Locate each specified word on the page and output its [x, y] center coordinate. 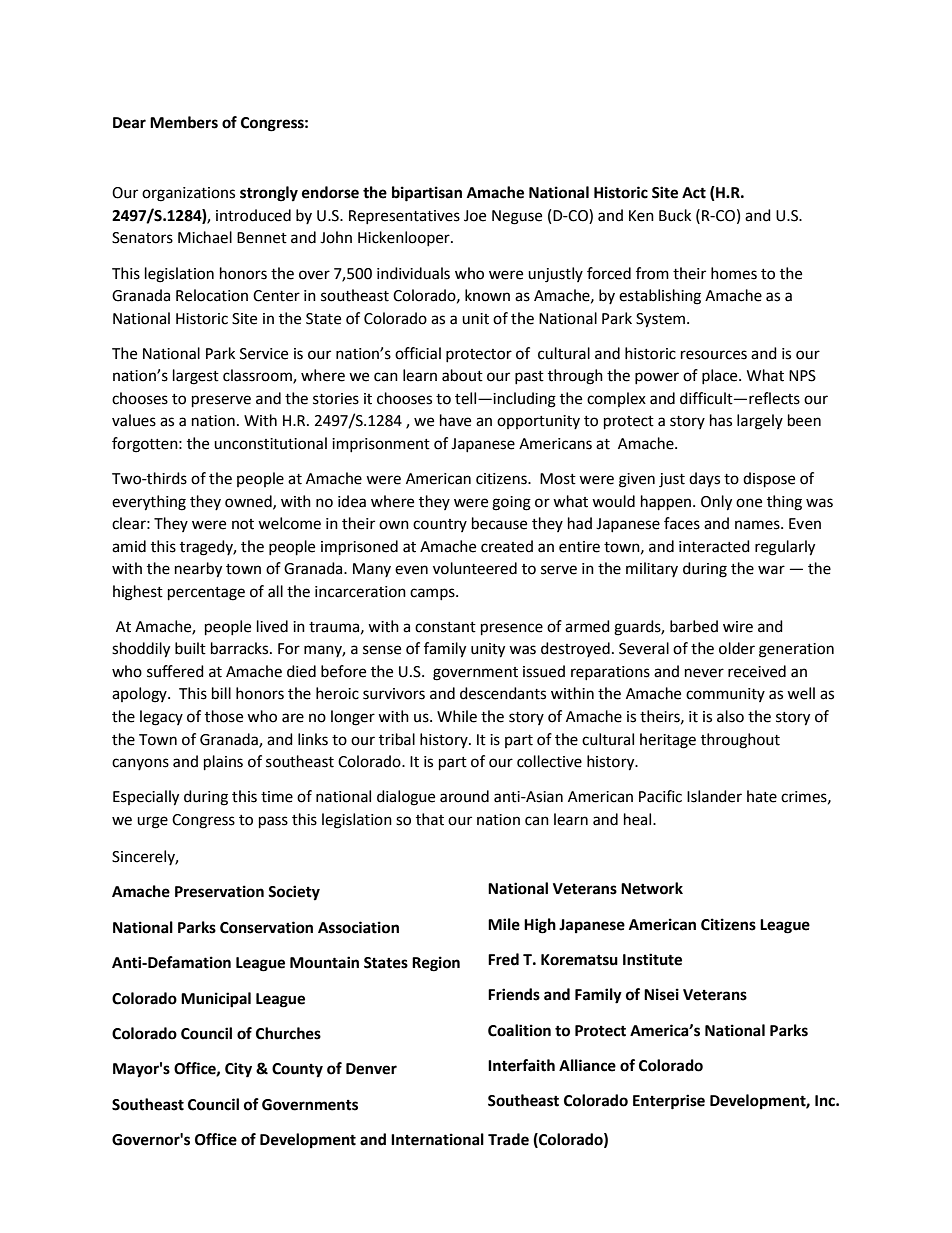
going [511, 503]
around [464, 796]
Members [184, 122]
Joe [475, 216]
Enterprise [669, 1102]
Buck [675, 215]
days [704, 479]
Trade [508, 1139]
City [238, 1070]
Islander [714, 796]
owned [249, 502]
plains [223, 763]
